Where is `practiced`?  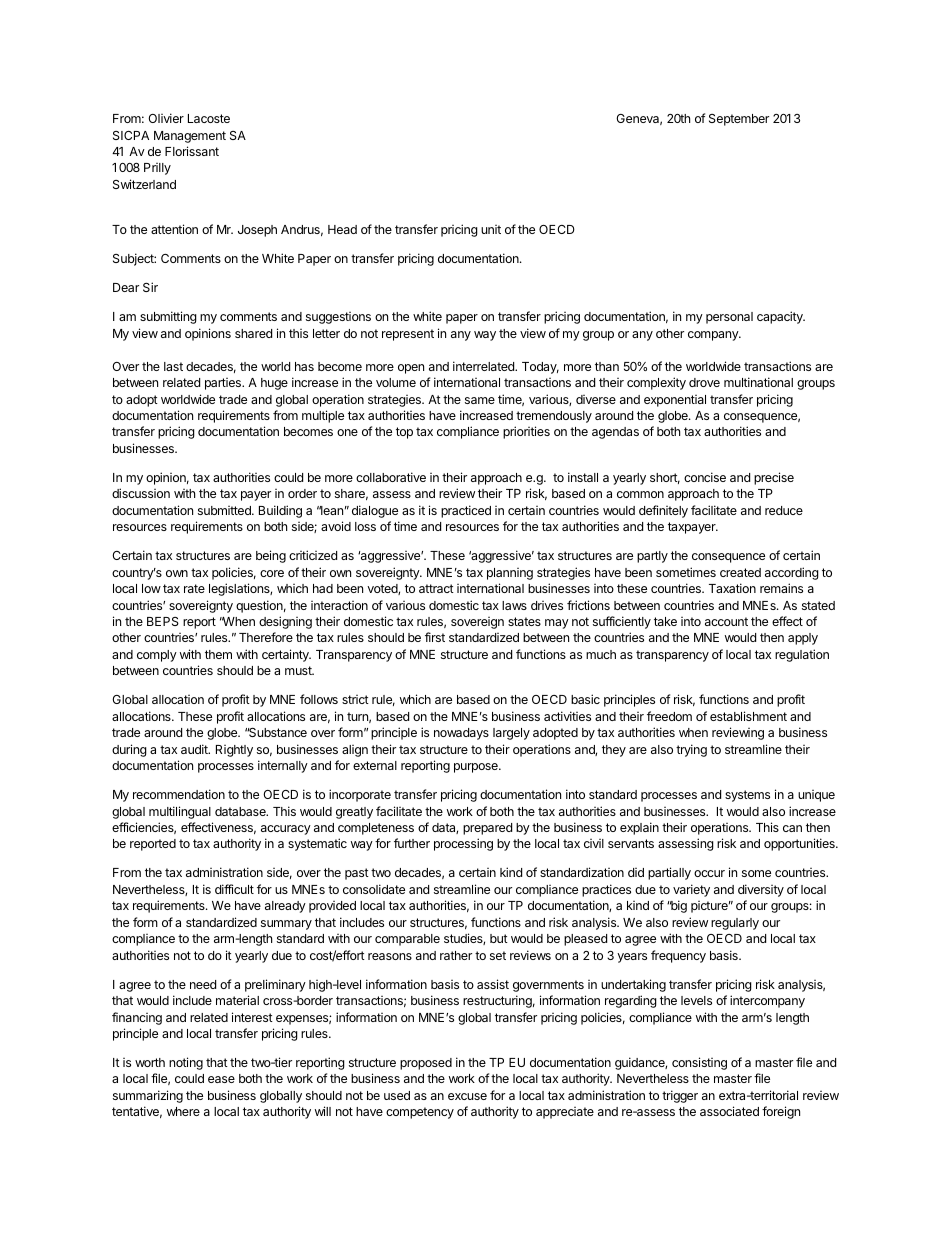 practiced is located at coordinates (466, 511).
